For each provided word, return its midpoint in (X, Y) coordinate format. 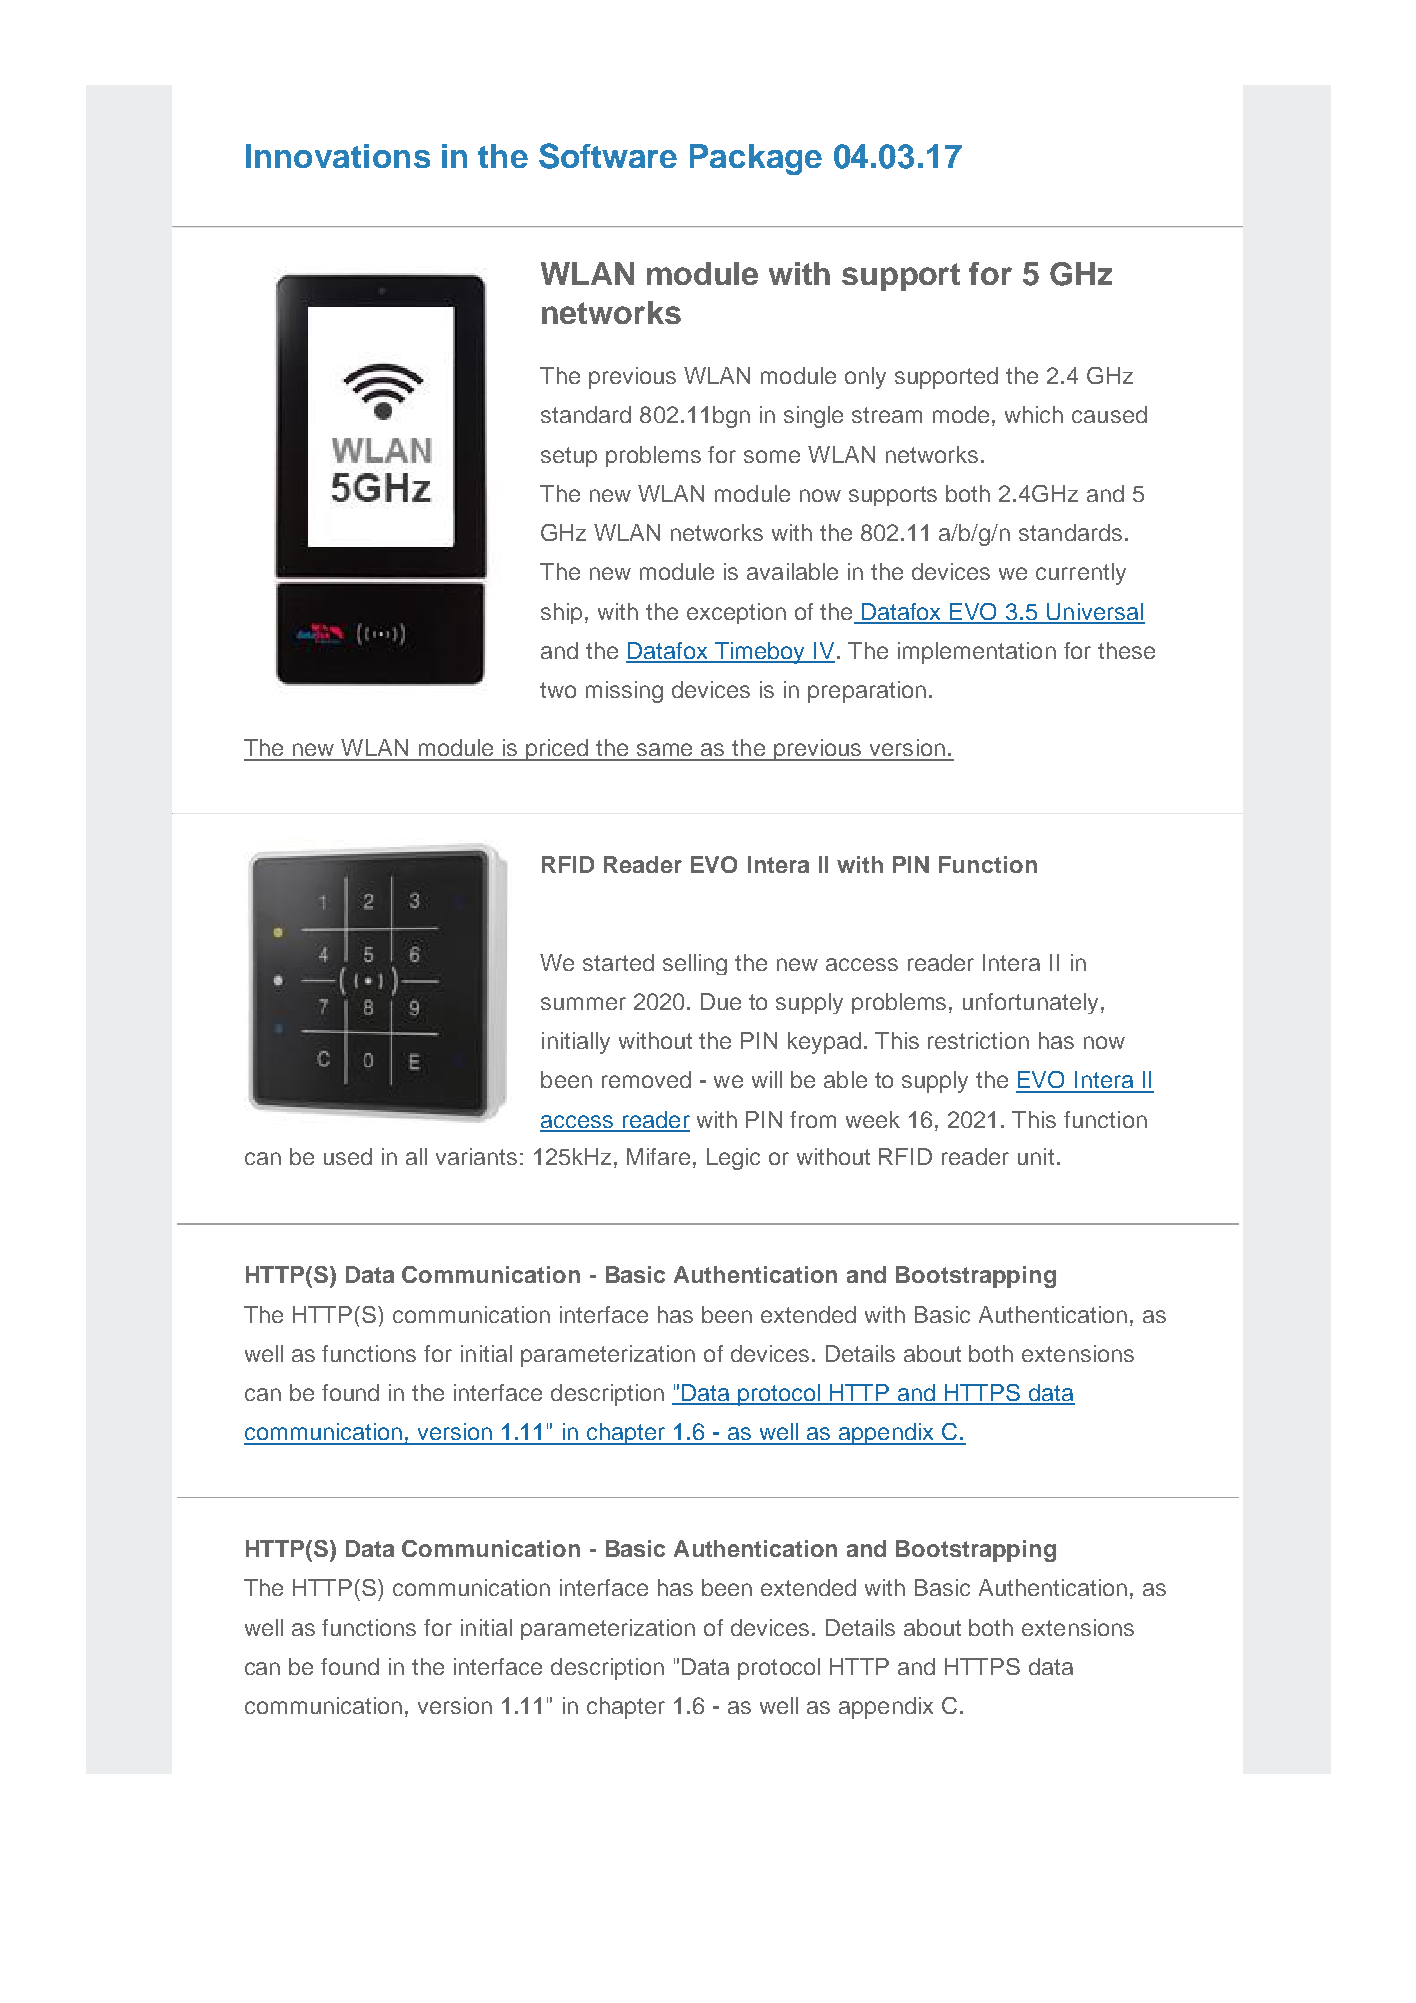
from (813, 1119)
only (865, 378)
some (772, 456)
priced (557, 750)
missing (624, 692)
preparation (867, 692)
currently (1081, 574)
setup (569, 457)
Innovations (338, 156)
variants (476, 1156)
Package (756, 159)
